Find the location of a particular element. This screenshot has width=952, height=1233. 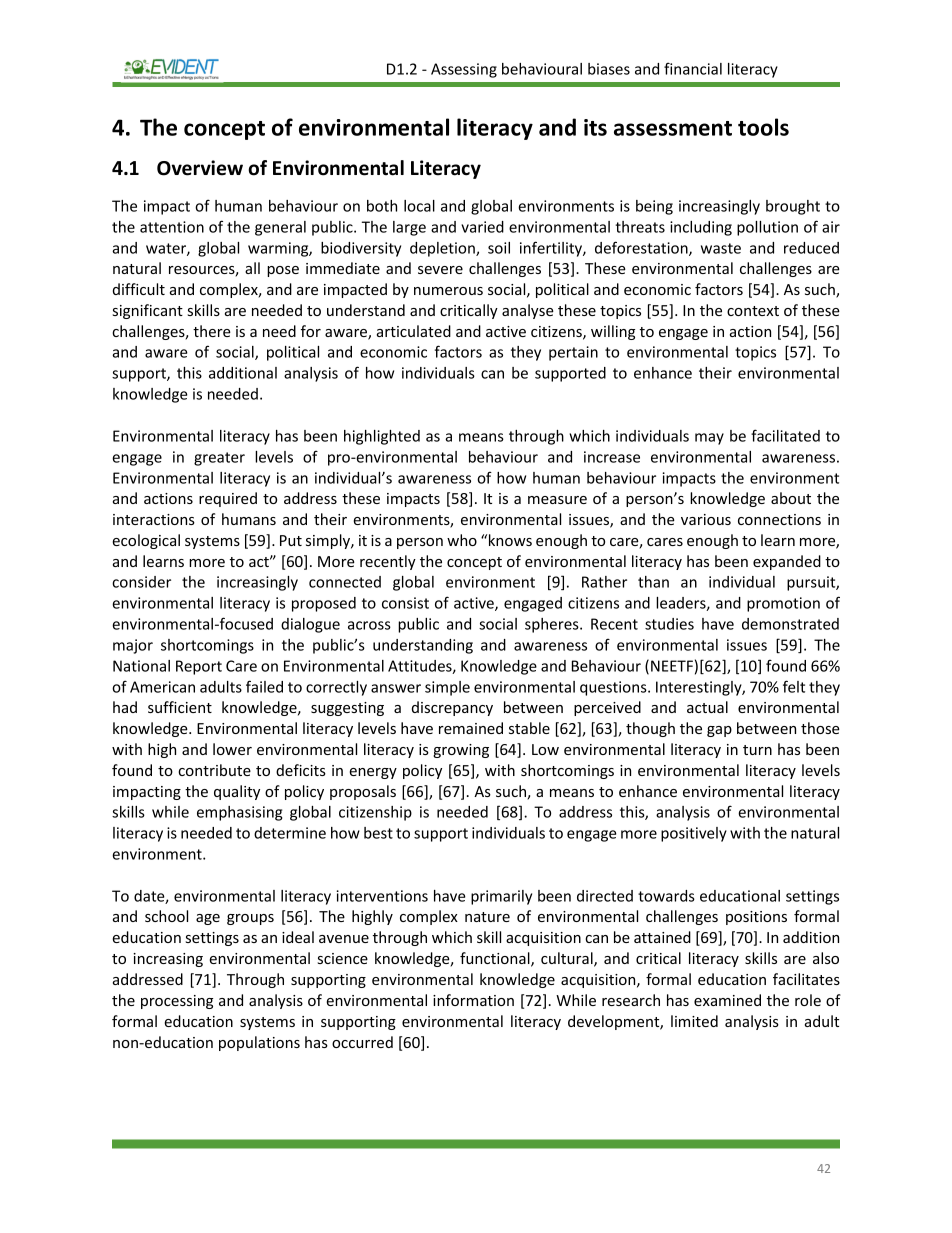

there is located at coordinates (212, 331).
